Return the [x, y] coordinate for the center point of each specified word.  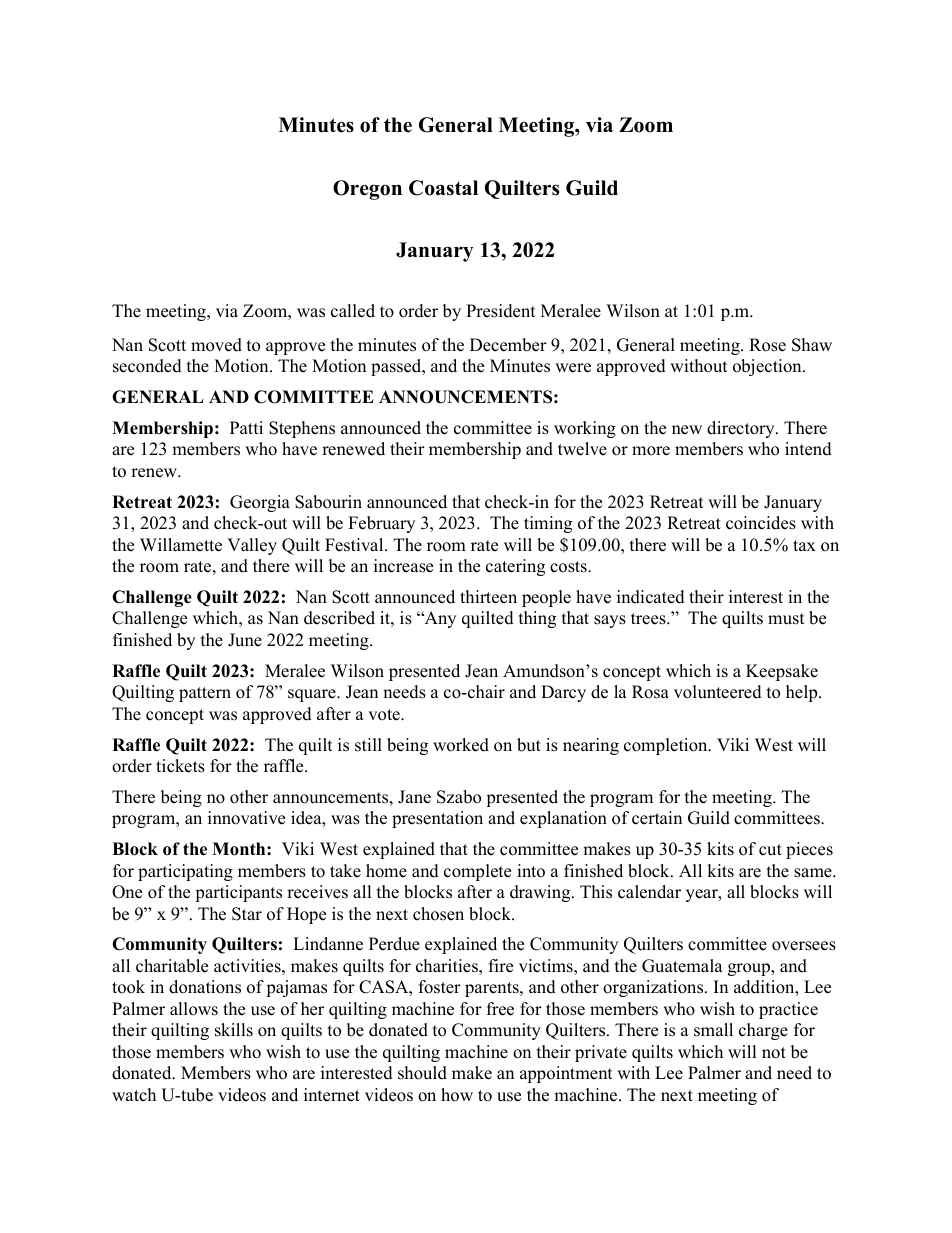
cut [770, 850]
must [786, 619]
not [774, 1053]
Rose [767, 345]
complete [477, 872]
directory [742, 429]
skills [234, 1030]
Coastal [443, 188]
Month [240, 849]
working [585, 429]
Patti [246, 427]
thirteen [488, 597]
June [245, 640]
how [457, 1095]
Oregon [367, 190]
